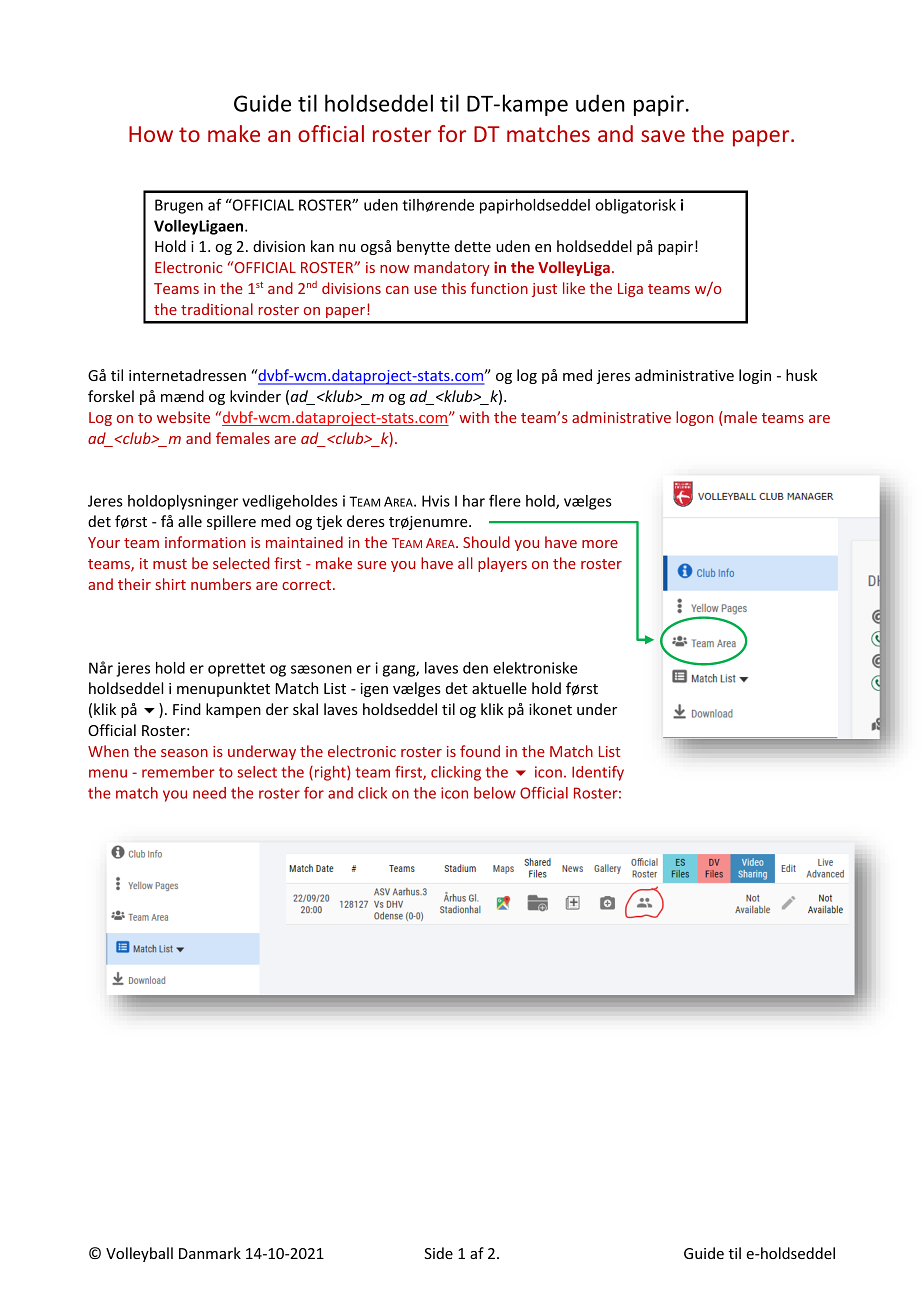 The image size is (924, 1308). What do you see at coordinates (452, 268) in the page?
I see `mandatory` at bounding box center [452, 268].
